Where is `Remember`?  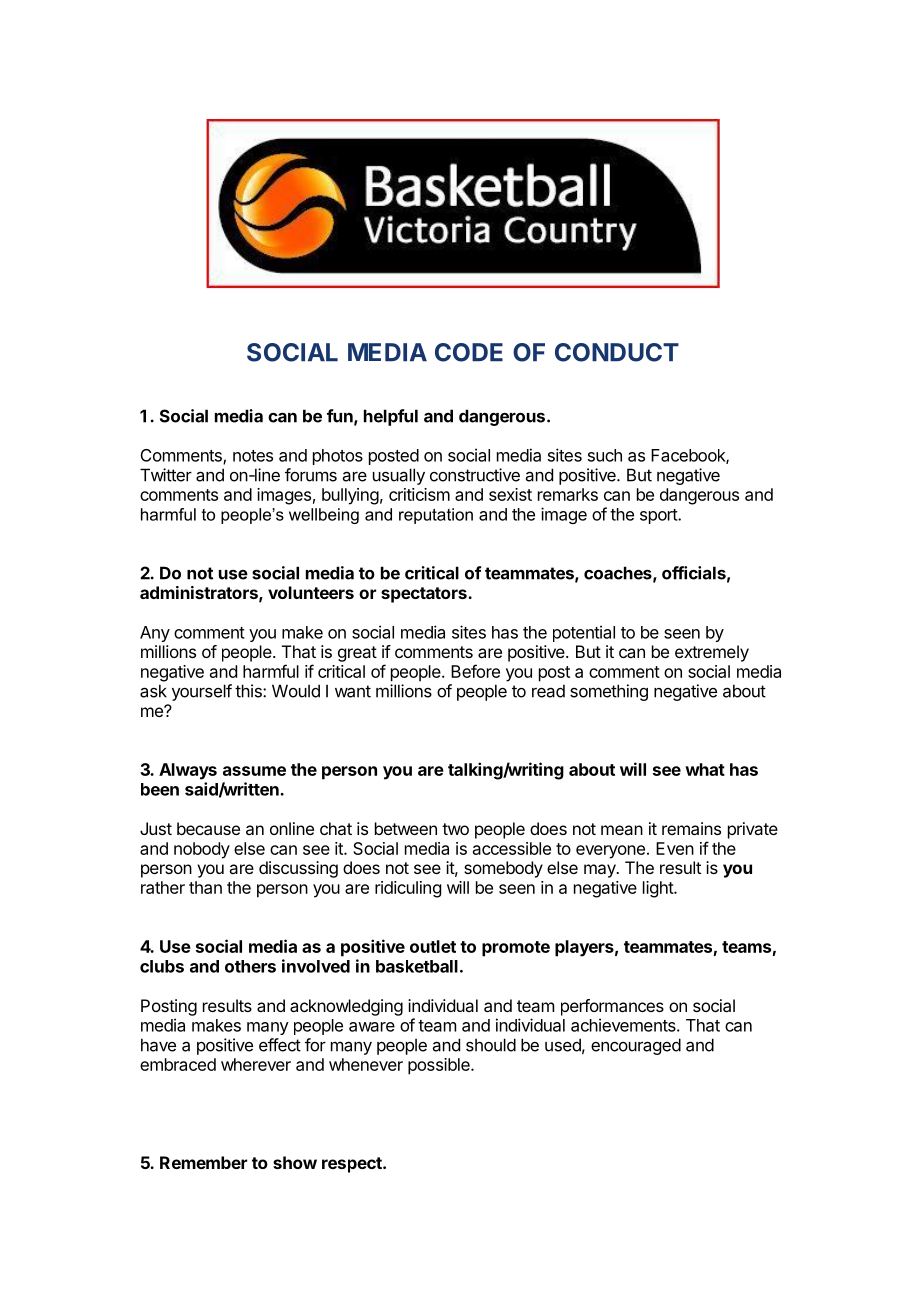
Remember is located at coordinates (203, 1162).
